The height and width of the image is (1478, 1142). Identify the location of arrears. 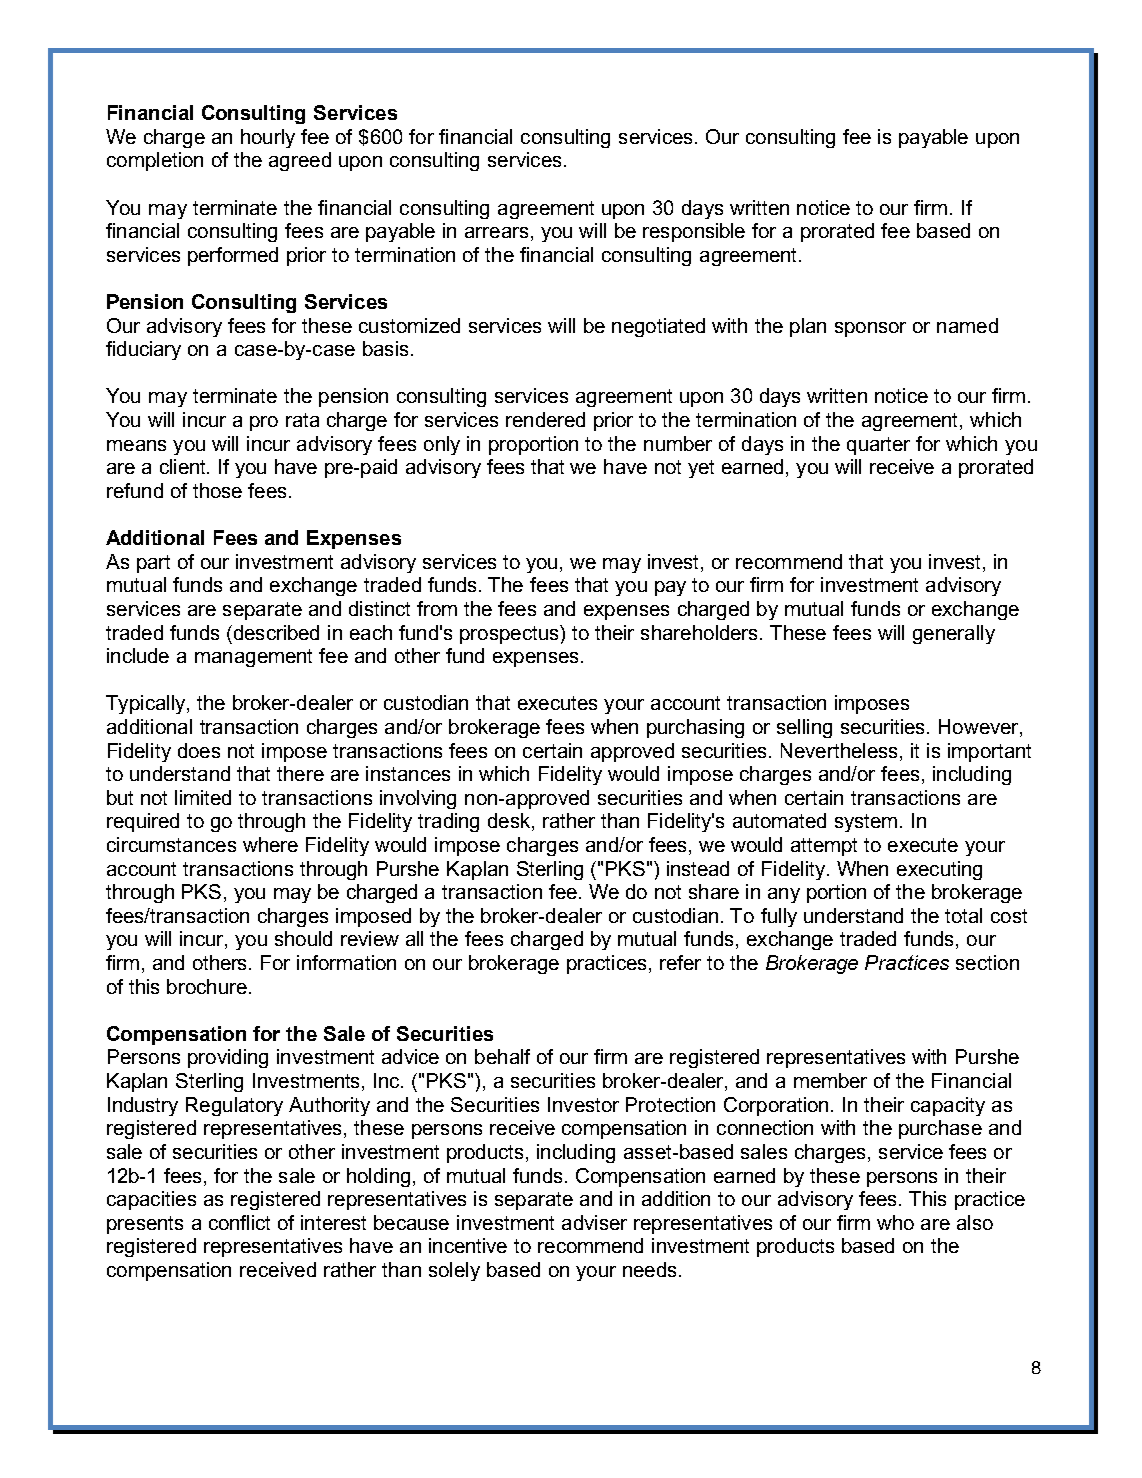
(496, 232).
